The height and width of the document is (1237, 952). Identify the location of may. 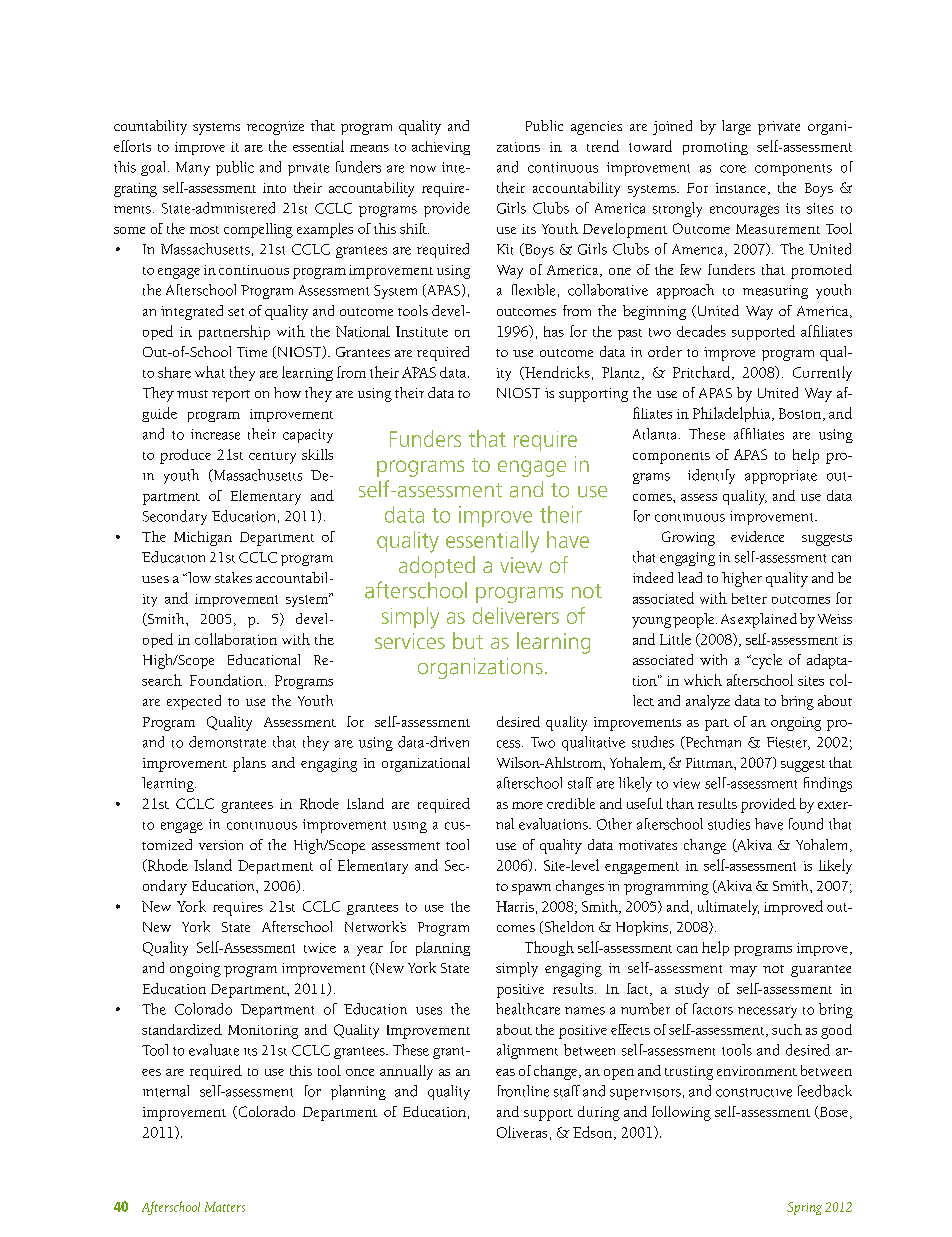
(743, 971).
